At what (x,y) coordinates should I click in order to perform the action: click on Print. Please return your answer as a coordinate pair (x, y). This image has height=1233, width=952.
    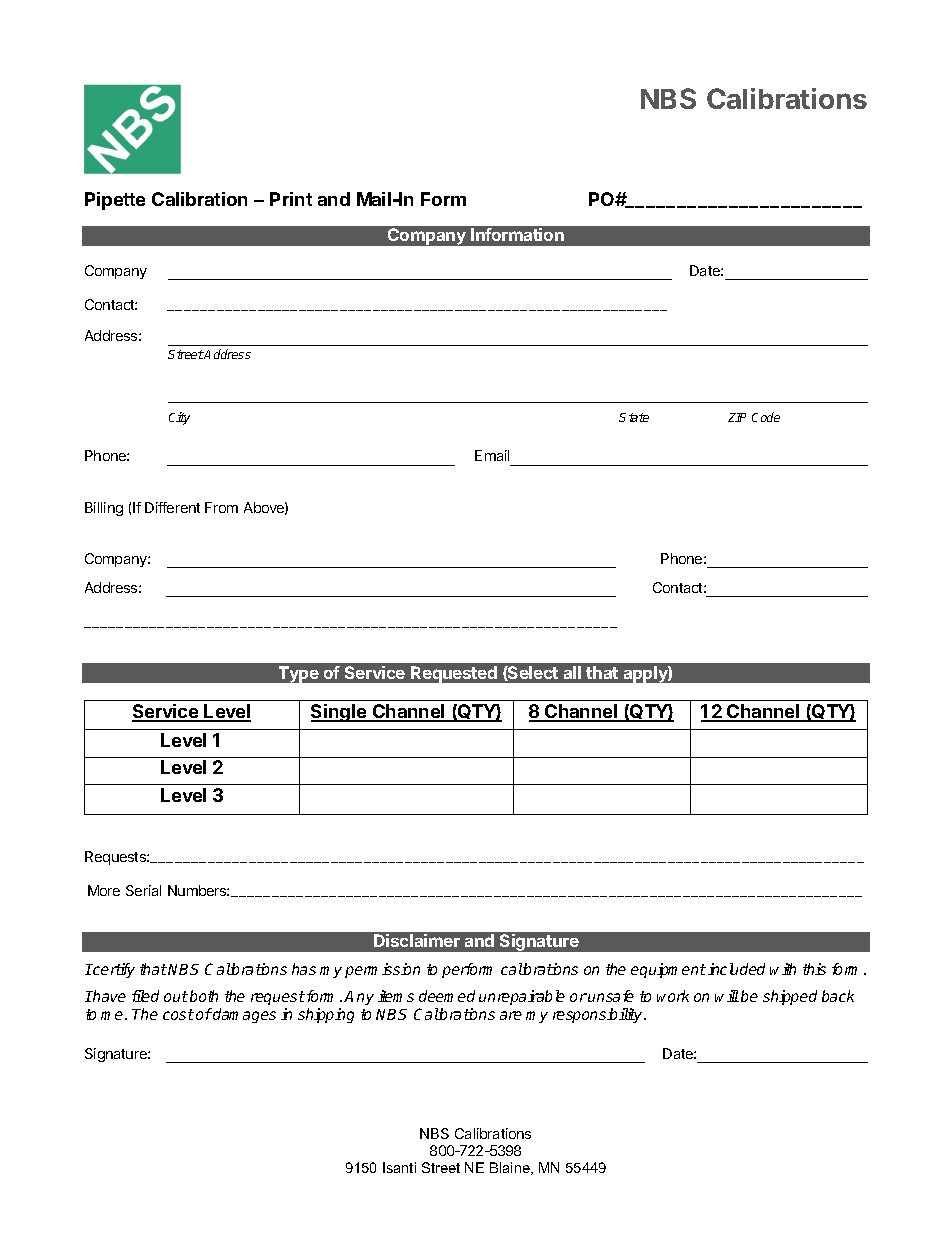
    Looking at the image, I should click on (291, 199).
